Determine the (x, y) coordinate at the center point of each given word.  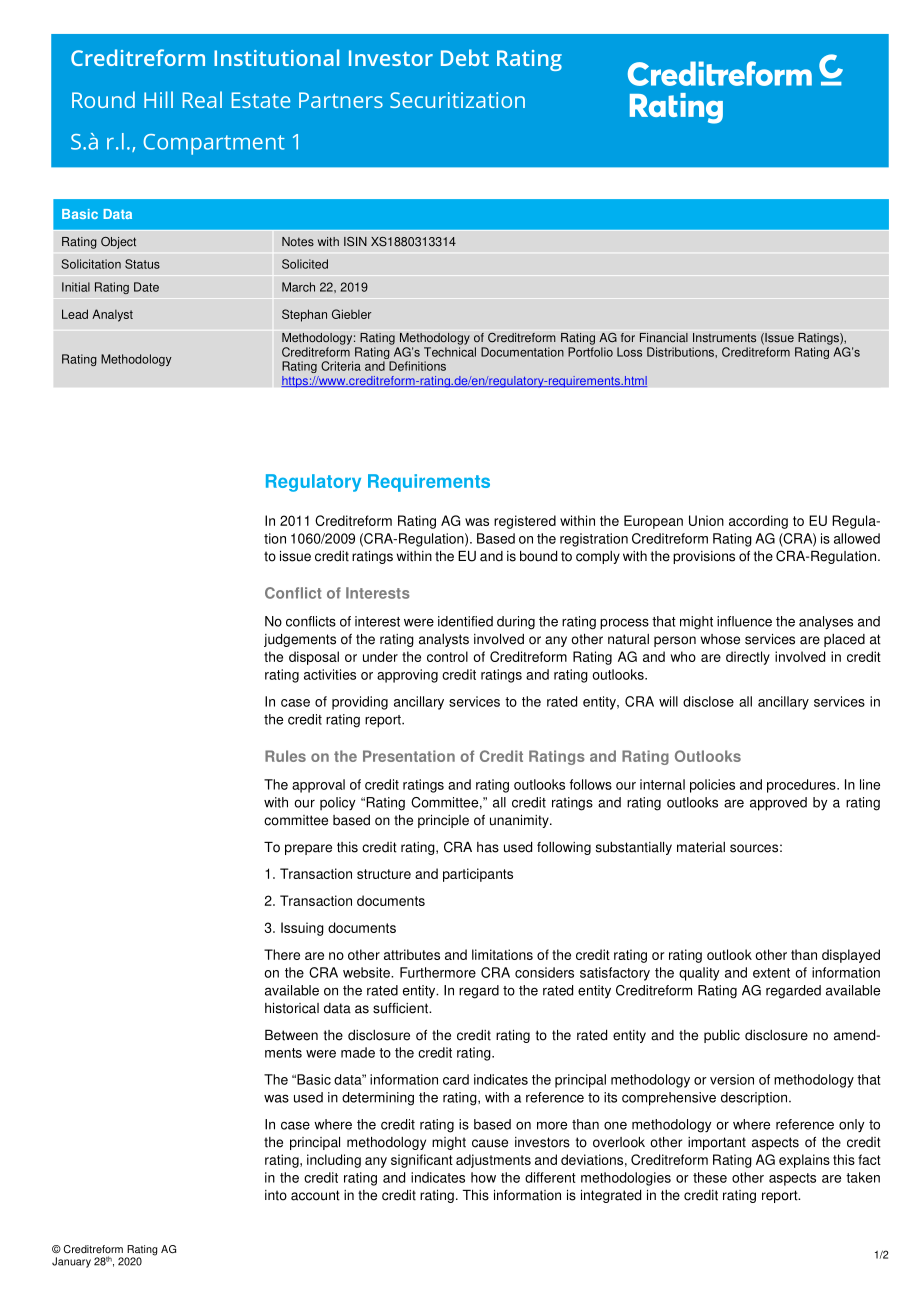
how (483, 1177)
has (488, 847)
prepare (308, 849)
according (758, 522)
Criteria (341, 366)
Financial (664, 338)
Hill (158, 99)
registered (525, 522)
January (71, 1262)
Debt (465, 57)
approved (778, 804)
